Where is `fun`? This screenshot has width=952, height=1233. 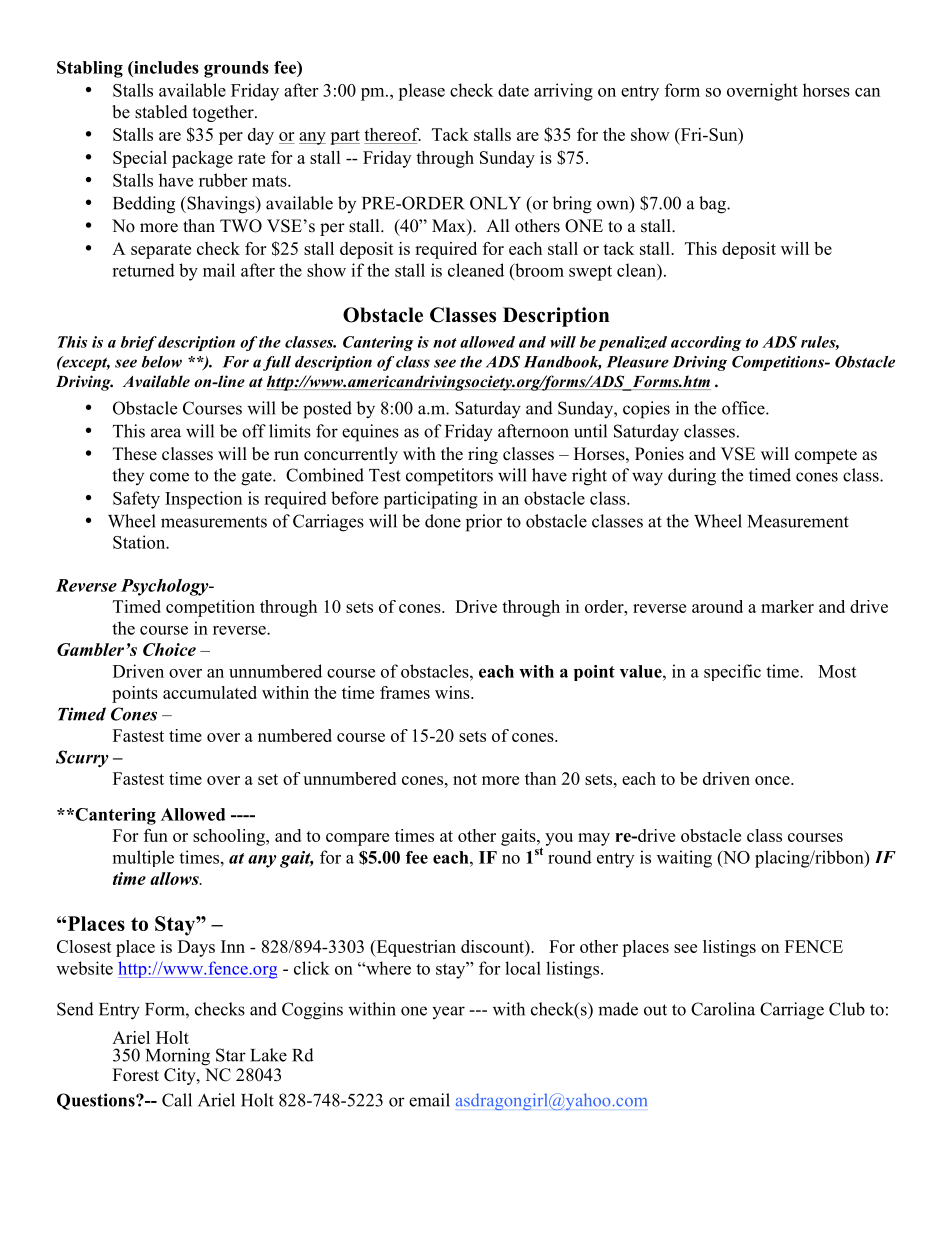 fun is located at coordinates (156, 835).
